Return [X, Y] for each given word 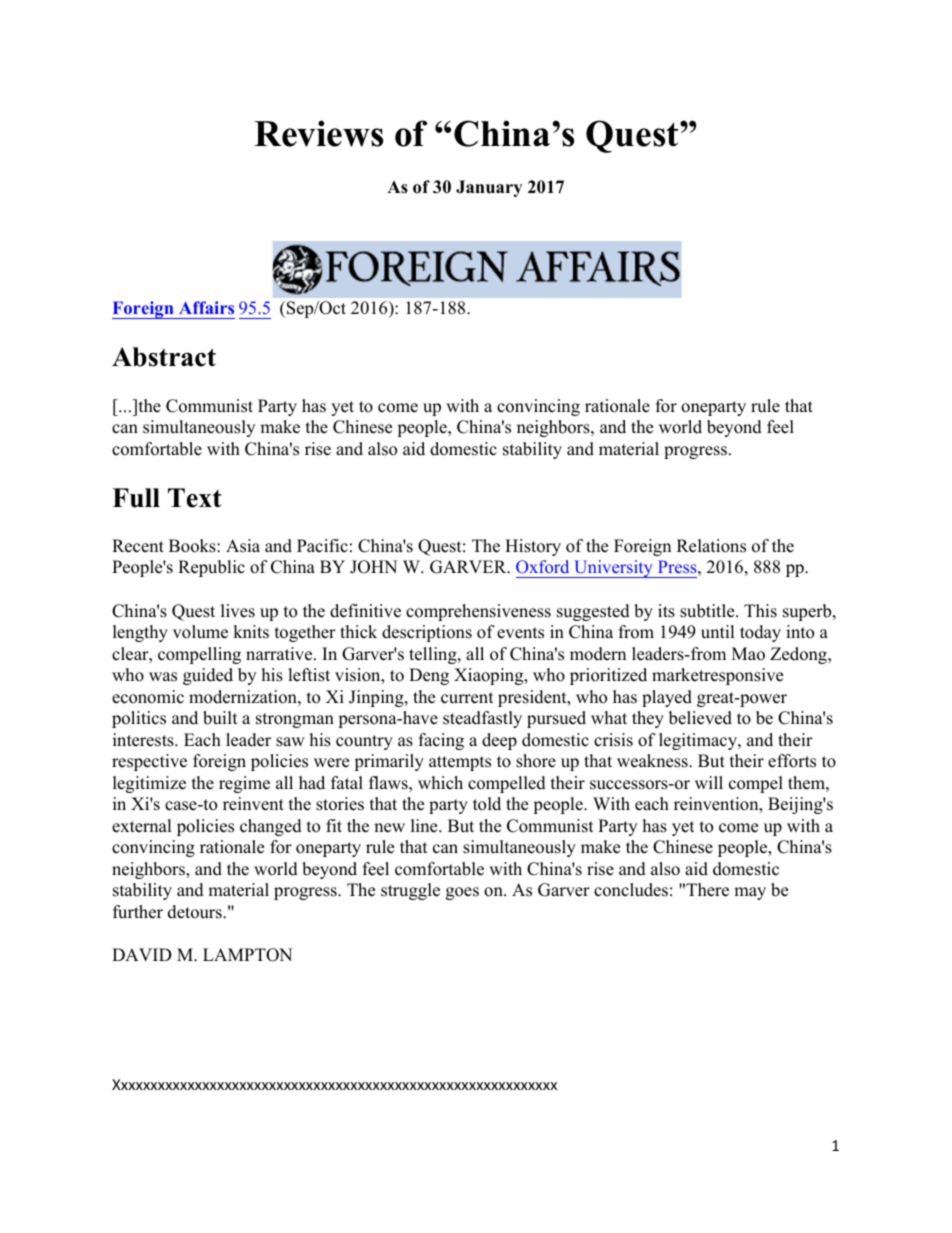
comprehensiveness [478, 612]
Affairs [206, 307]
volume [200, 632]
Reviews [318, 133]
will [709, 782]
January [489, 188]
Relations [711, 546]
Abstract [164, 357]
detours [196, 912]
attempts [460, 763]
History [533, 547]
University [613, 569]
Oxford [542, 566]
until [718, 632]
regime [244, 784]
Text [195, 498]
